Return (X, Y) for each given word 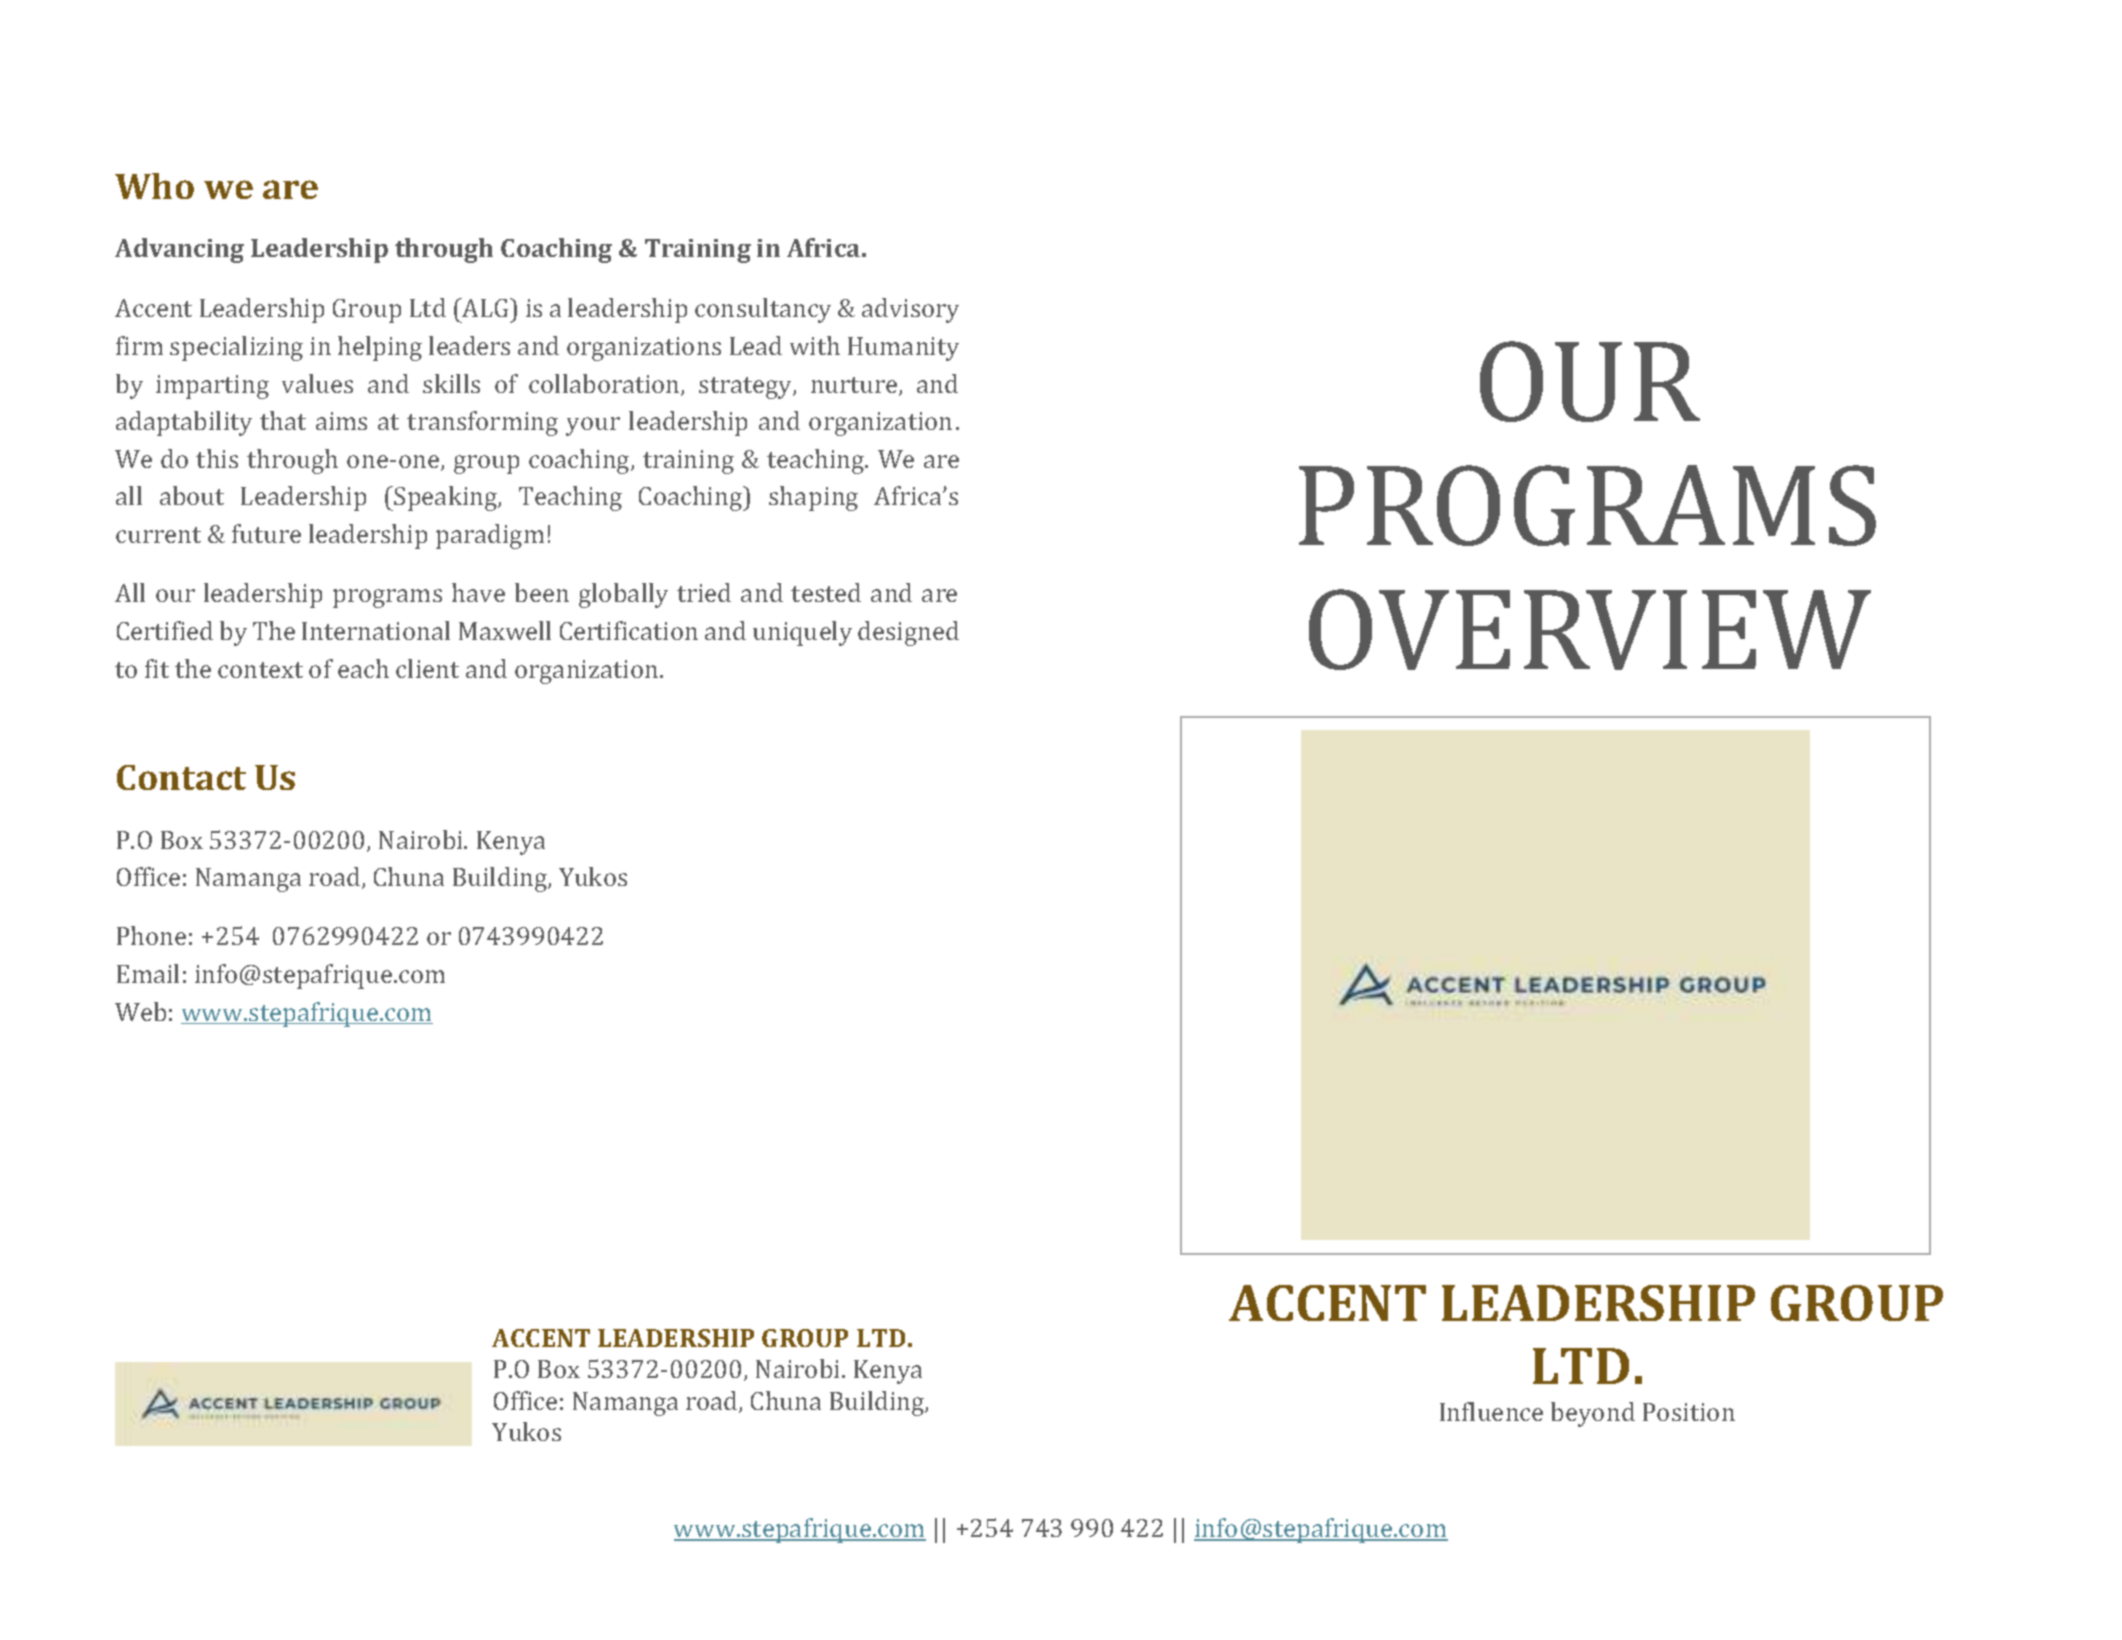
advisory (910, 310)
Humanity (903, 349)
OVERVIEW (1590, 629)
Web (140, 1011)
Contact (181, 777)
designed (908, 633)
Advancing (179, 250)
